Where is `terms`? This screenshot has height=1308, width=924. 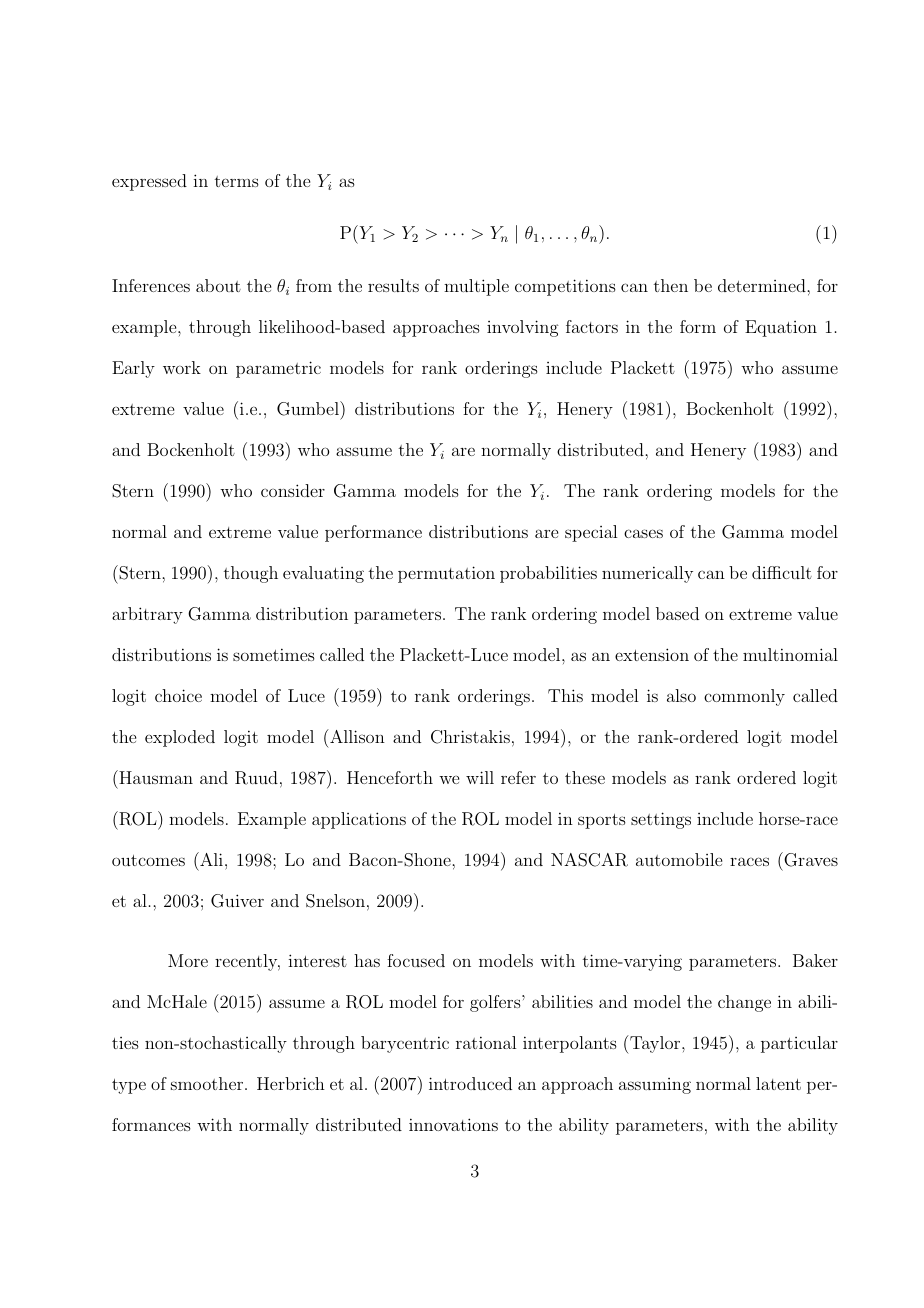
terms is located at coordinates (237, 181).
